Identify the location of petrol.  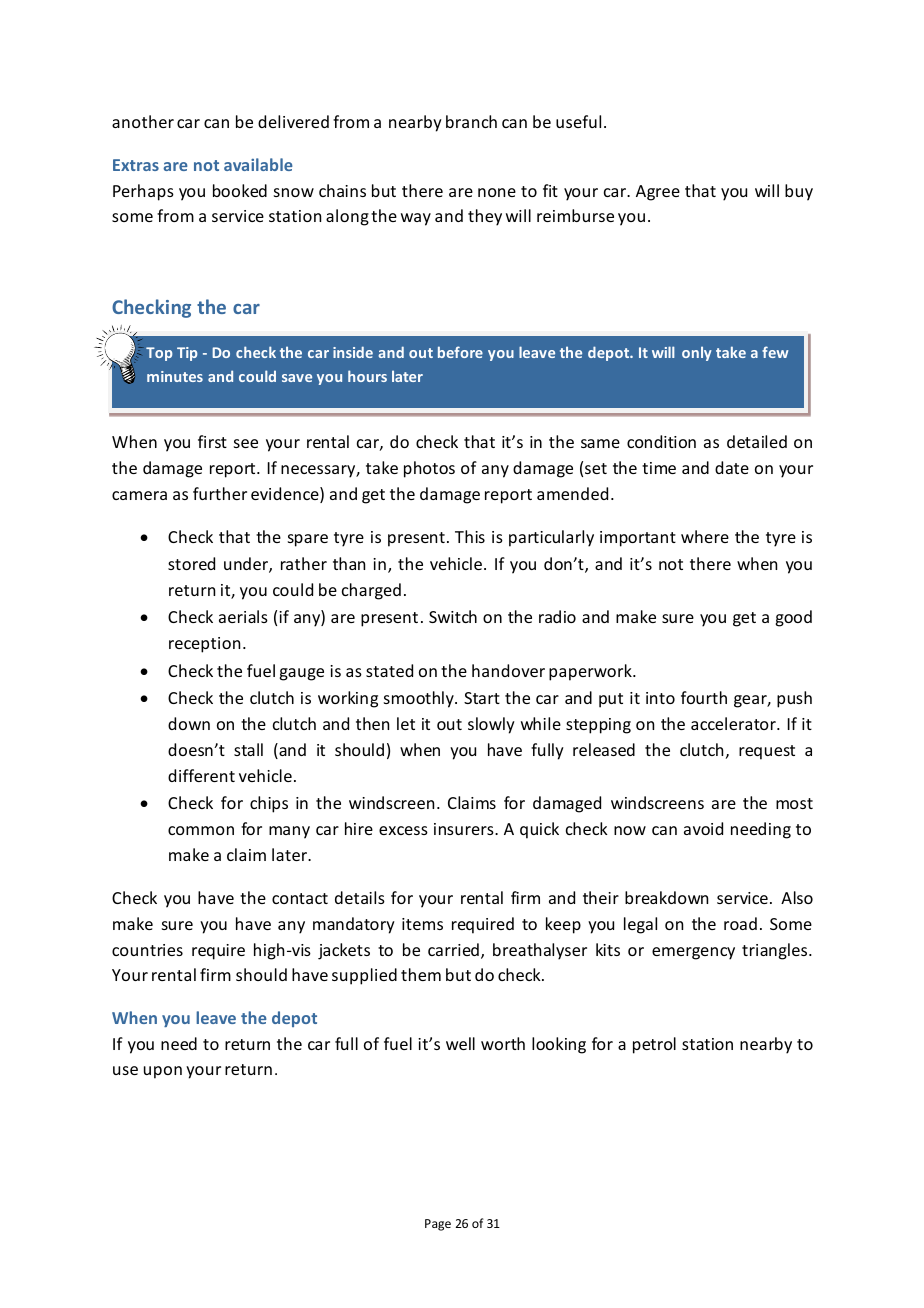
(654, 1045).
